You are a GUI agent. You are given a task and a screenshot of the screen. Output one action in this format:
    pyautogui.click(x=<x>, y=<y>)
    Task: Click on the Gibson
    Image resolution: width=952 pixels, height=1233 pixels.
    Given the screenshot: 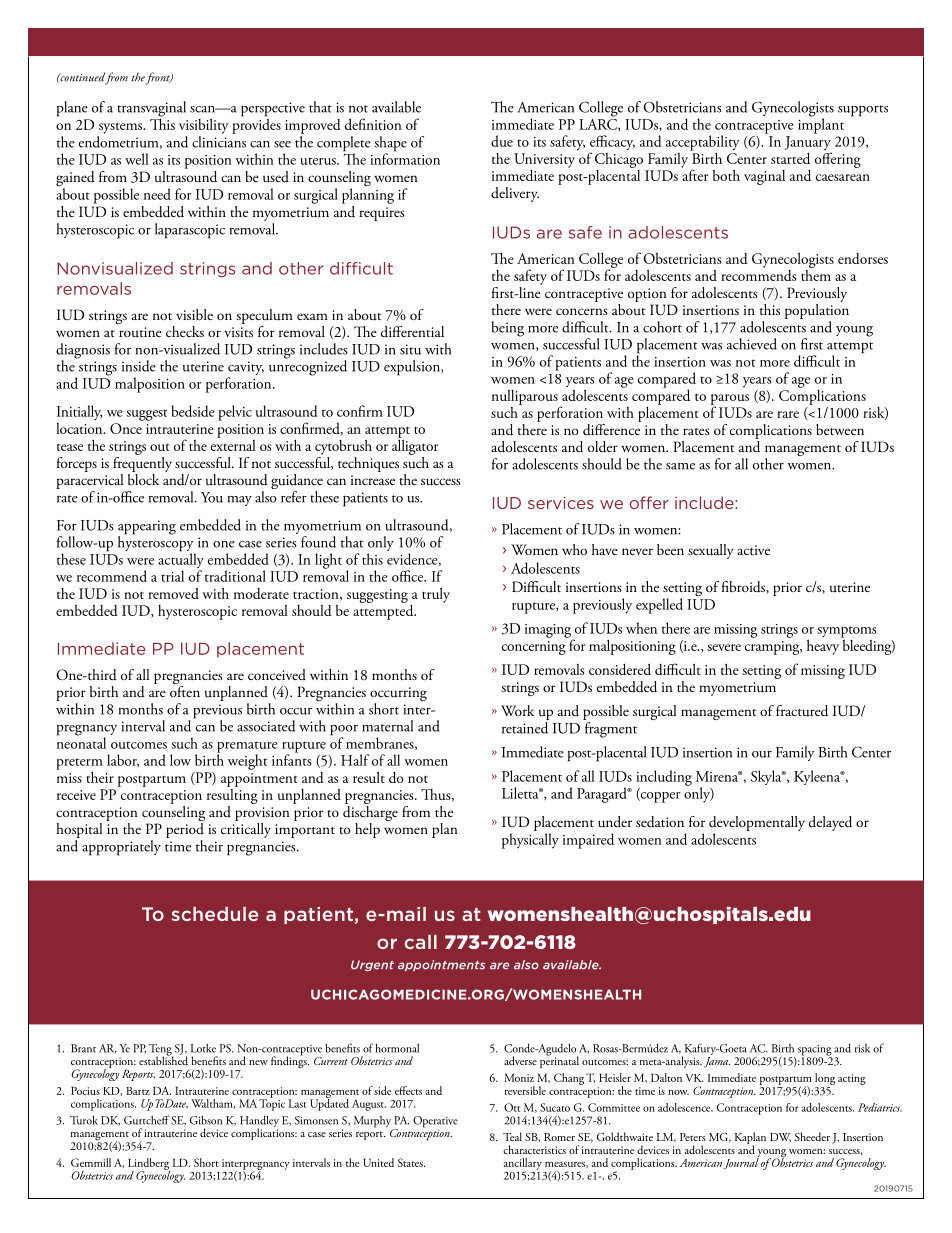 What is the action you would take?
    pyautogui.click(x=206, y=1120)
